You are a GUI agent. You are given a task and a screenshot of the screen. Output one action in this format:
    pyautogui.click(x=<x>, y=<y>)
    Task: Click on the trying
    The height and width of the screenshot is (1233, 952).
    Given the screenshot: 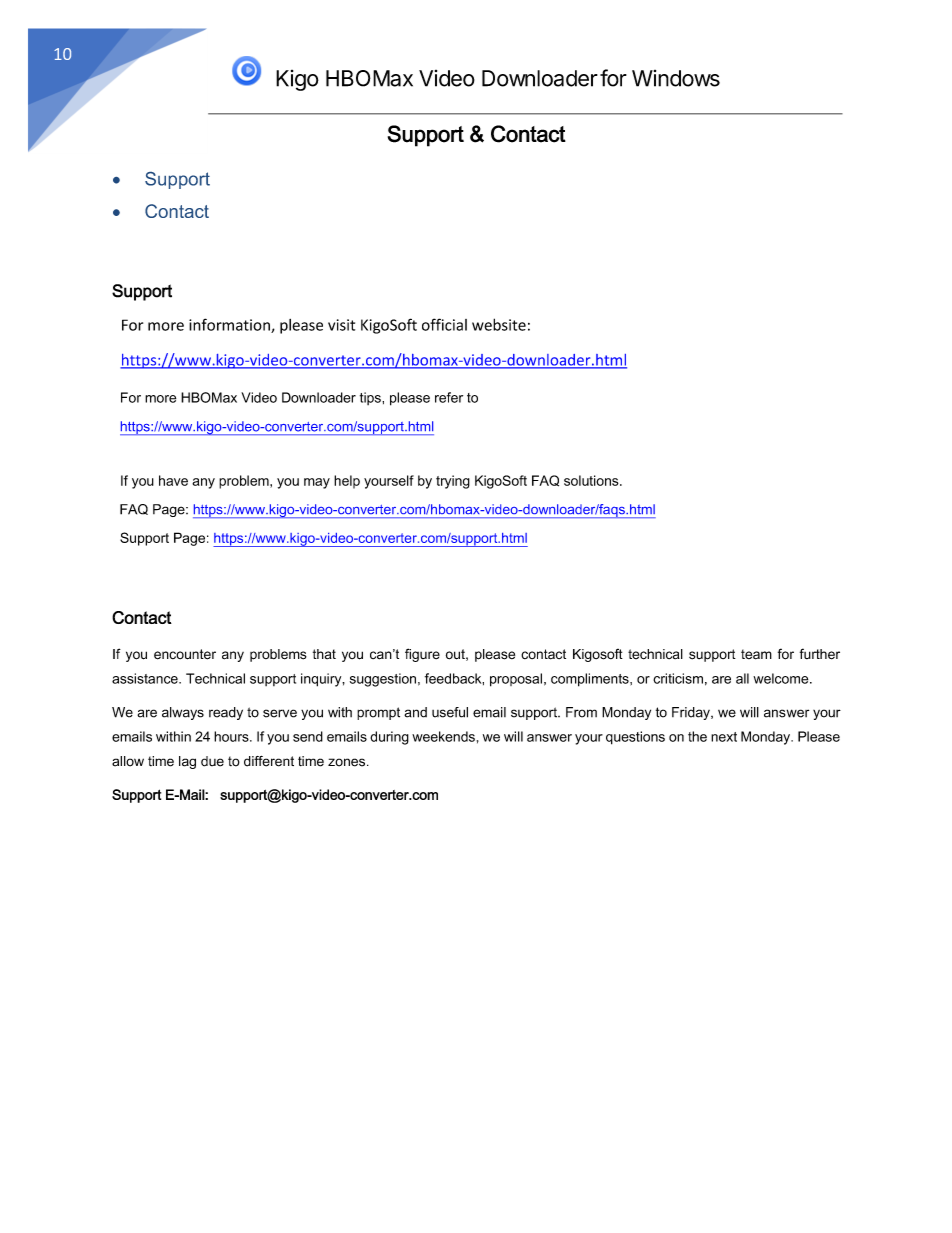 What is the action you would take?
    pyautogui.click(x=453, y=482)
